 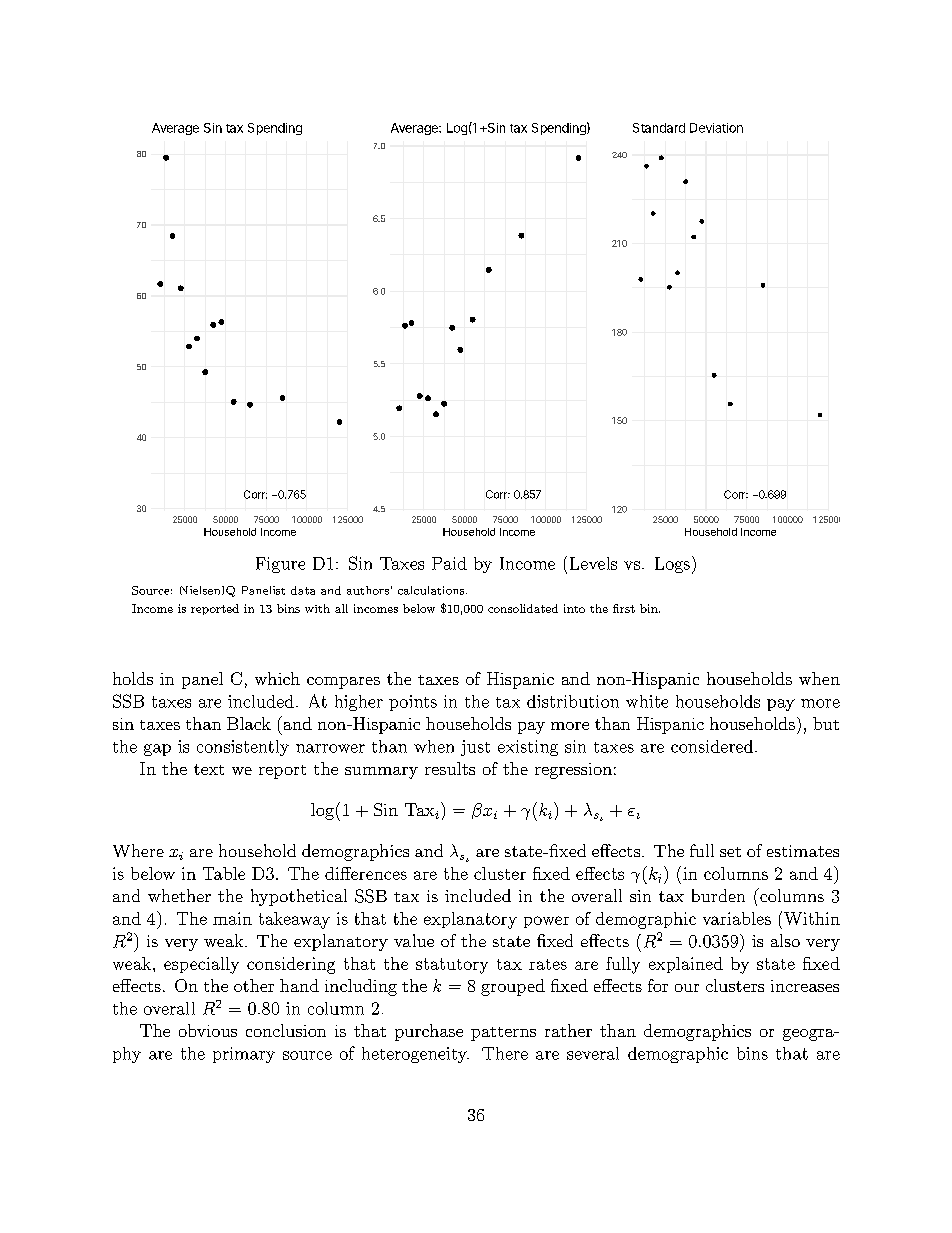 What do you see at coordinates (716, 128) in the image?
I see `Deviation` at bounding box center [716, 128].
